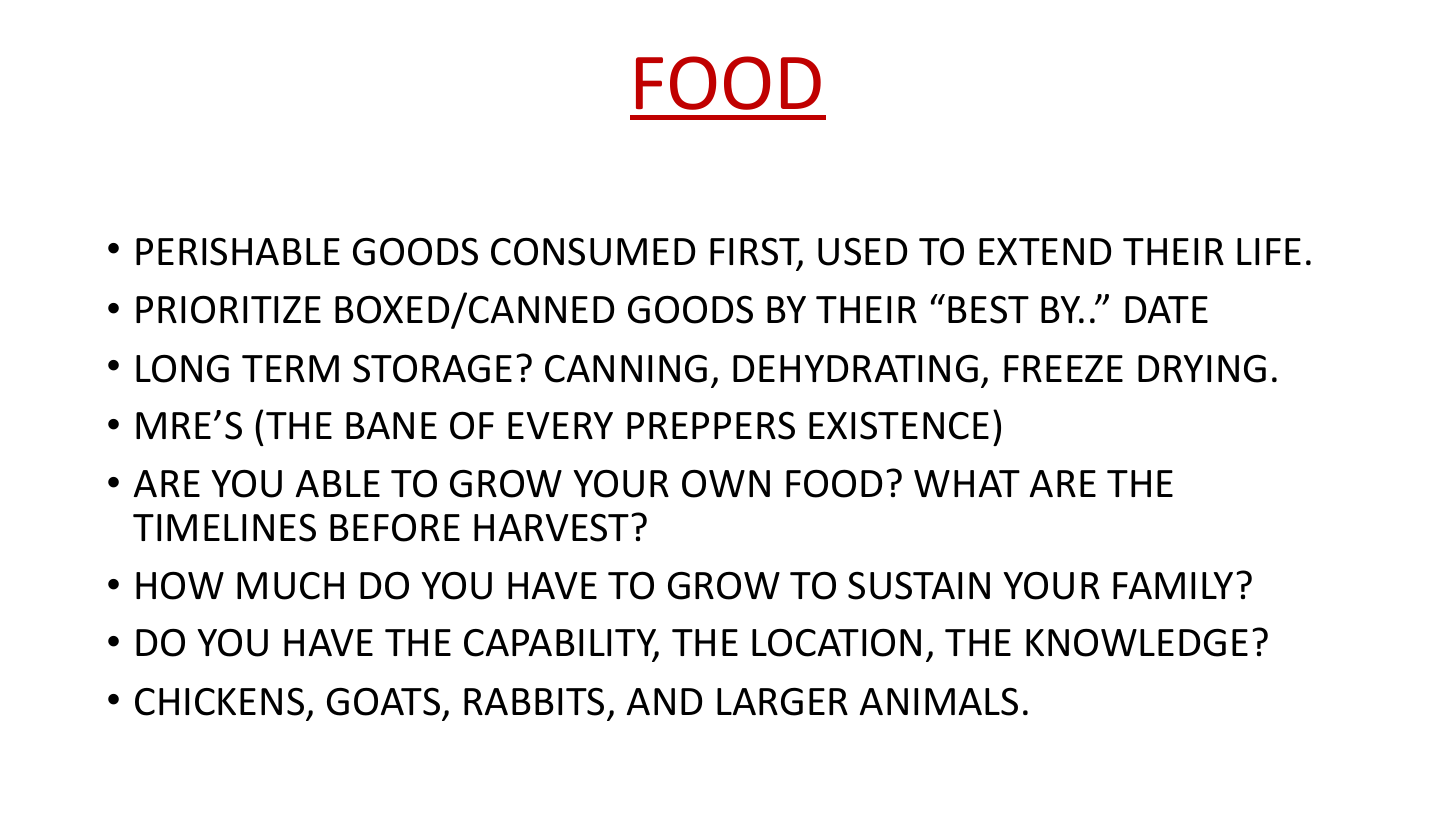  What do you see at coordinates (290, 368) in the screenshot?
I see `TERM` at bounding box center [290, 368].
